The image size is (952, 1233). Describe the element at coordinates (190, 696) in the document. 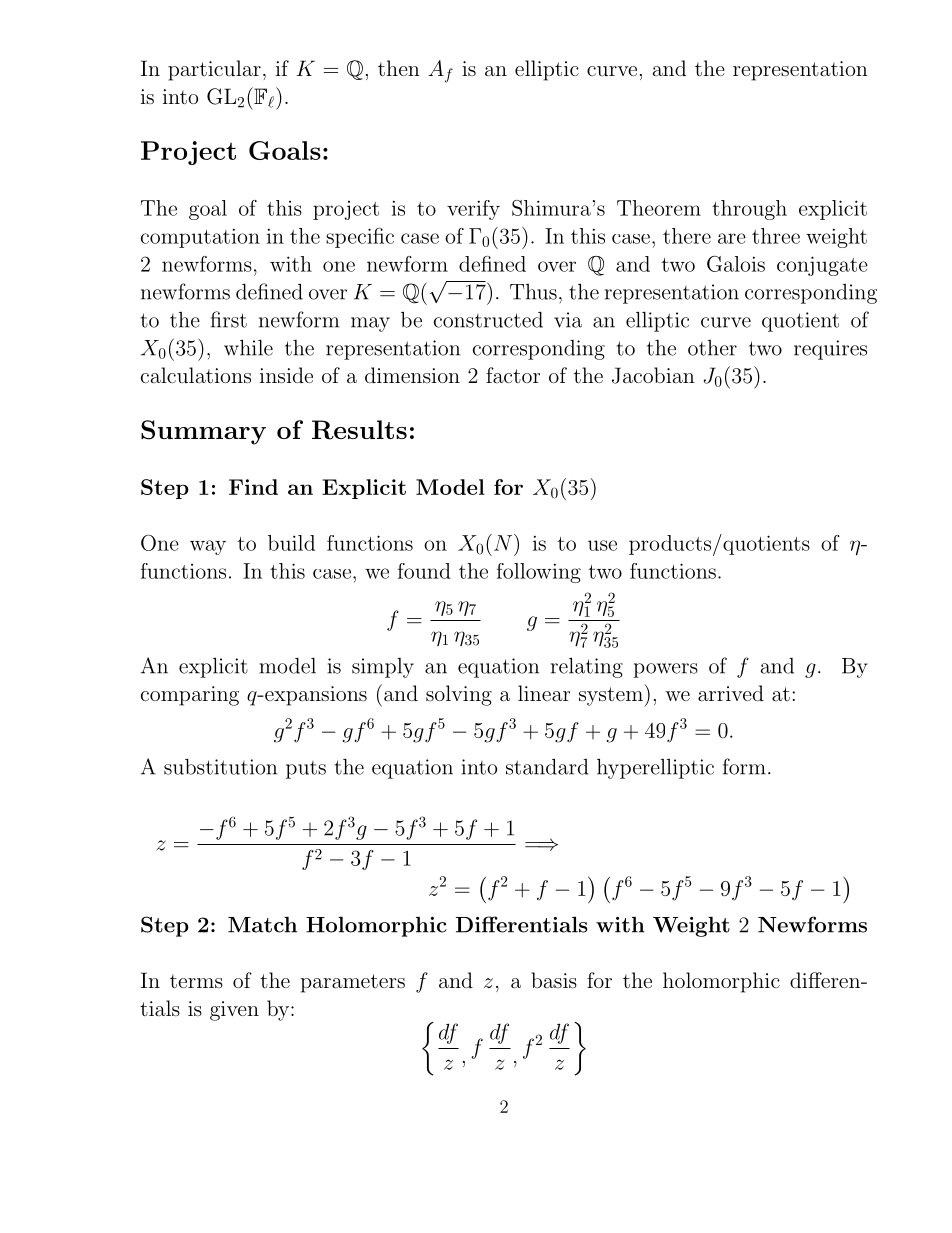

I see `comparing` at that location.
